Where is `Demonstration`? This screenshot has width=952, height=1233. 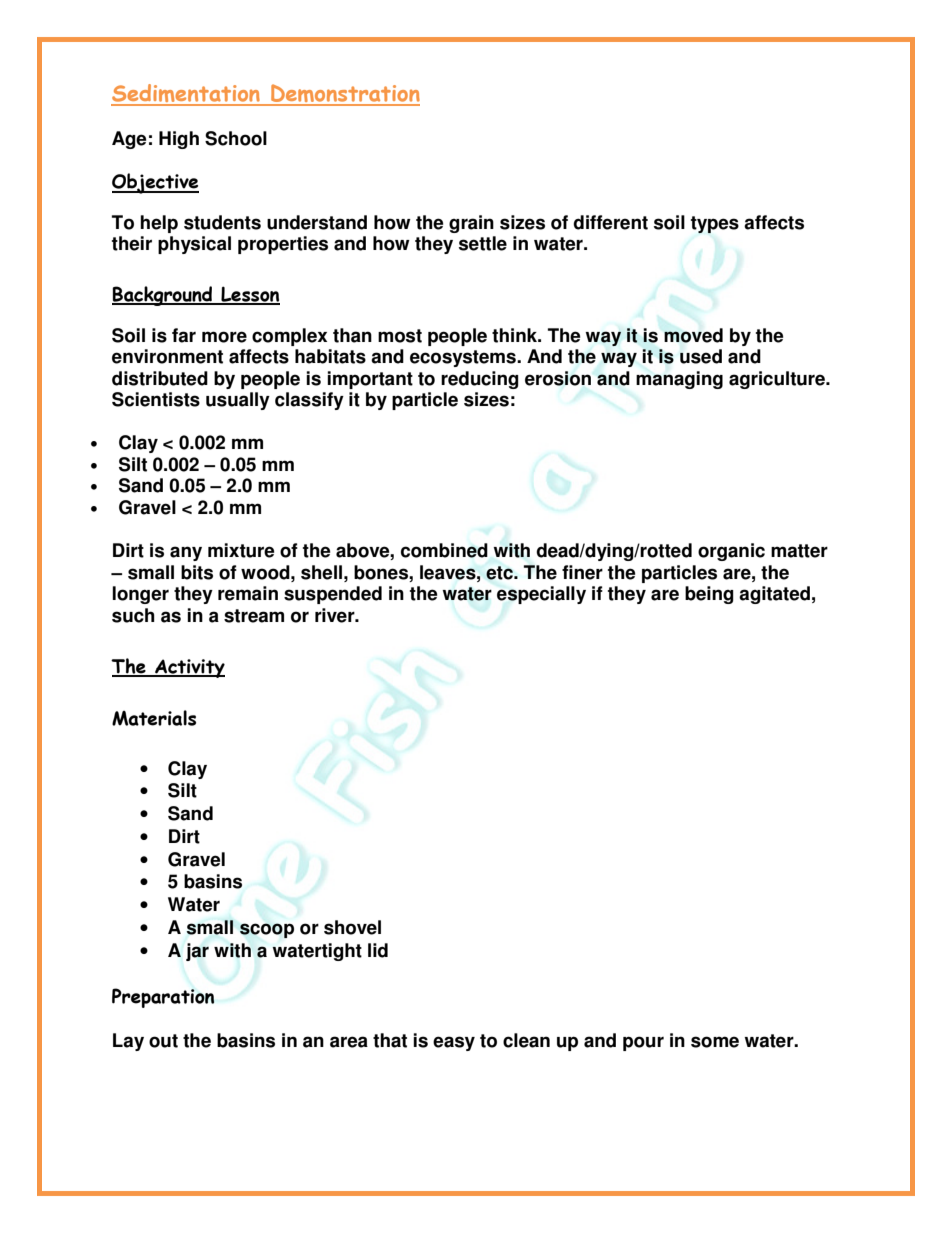
Demonstration is located at coordinates (344, 94).
